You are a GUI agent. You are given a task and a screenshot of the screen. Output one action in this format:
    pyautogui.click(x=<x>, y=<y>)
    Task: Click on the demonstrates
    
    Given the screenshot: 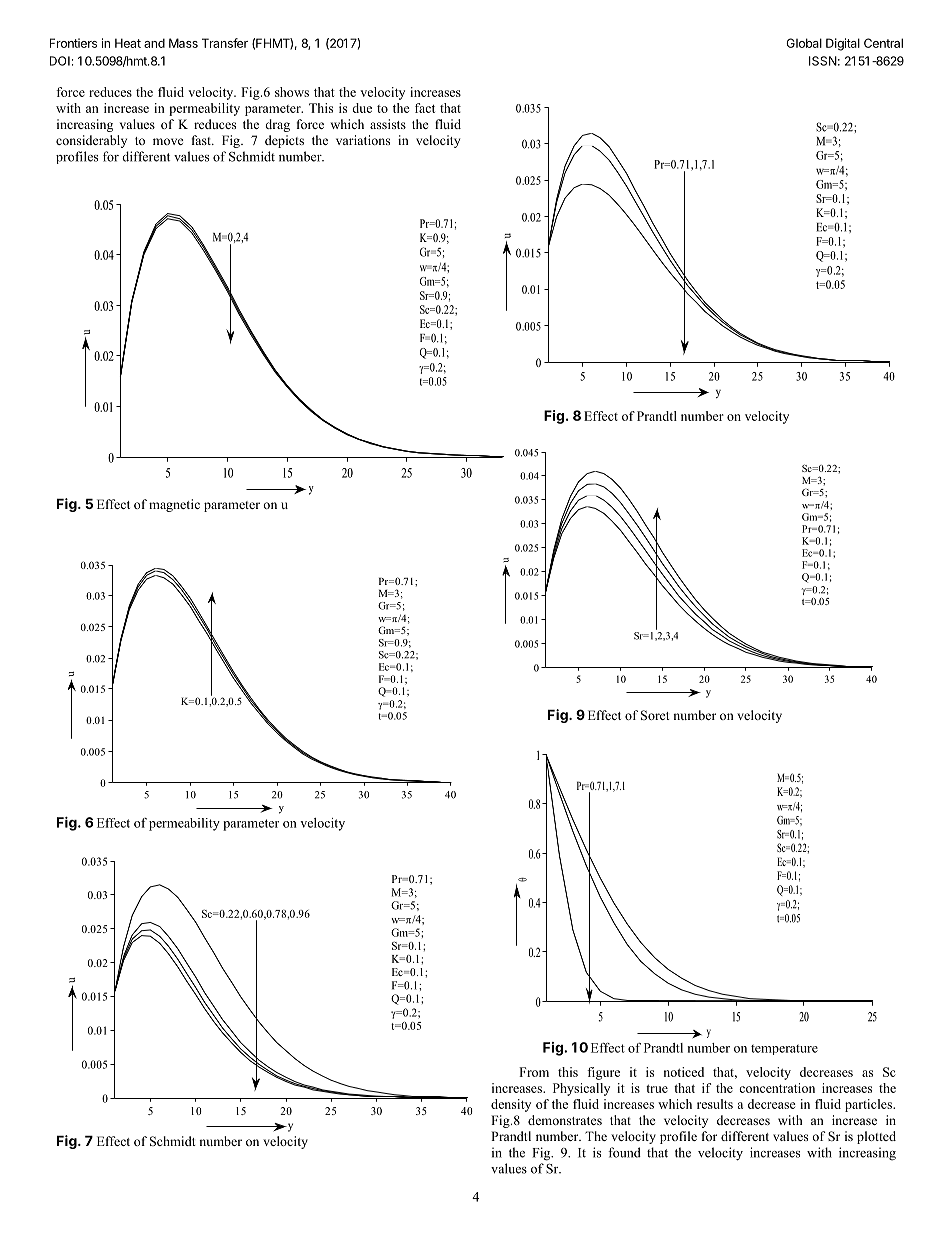 What is the action you would take?
    pyautogui.click(x=565, y=1120)
